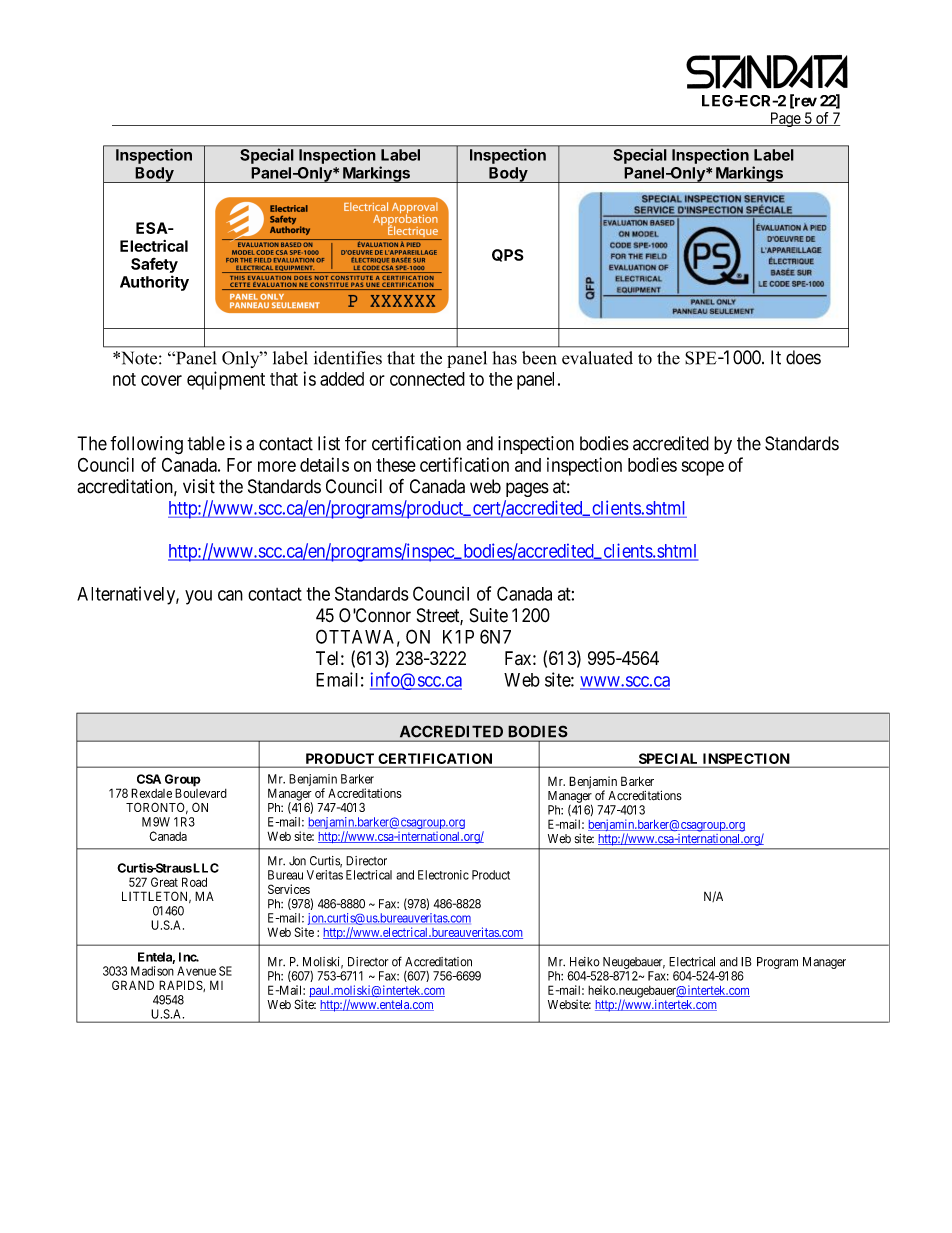 This screenshot has height=1233, width=952. I want to click on Services, so click(289, 889).
